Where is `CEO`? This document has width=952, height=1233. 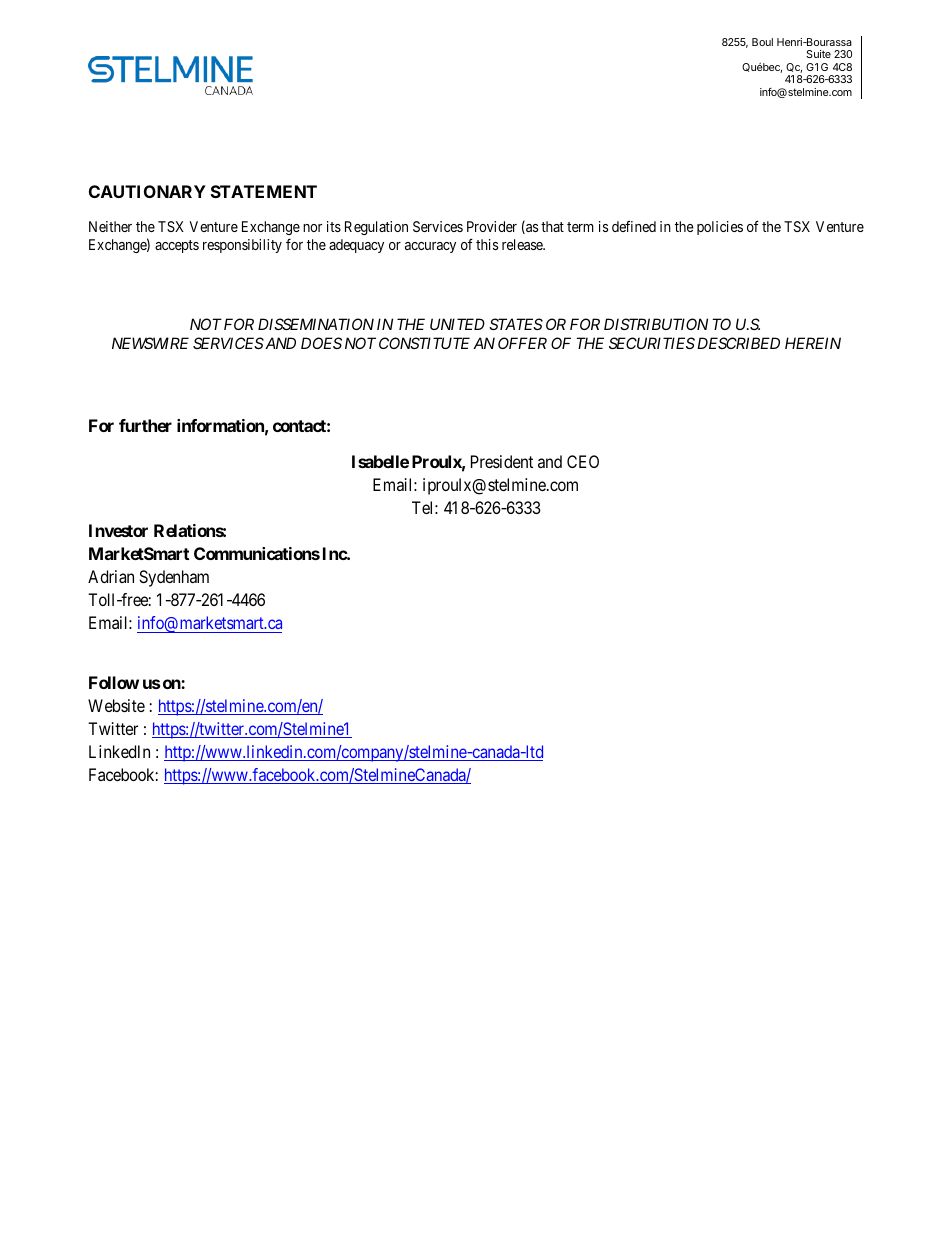 CEO is located at coordinates (583, 461).
